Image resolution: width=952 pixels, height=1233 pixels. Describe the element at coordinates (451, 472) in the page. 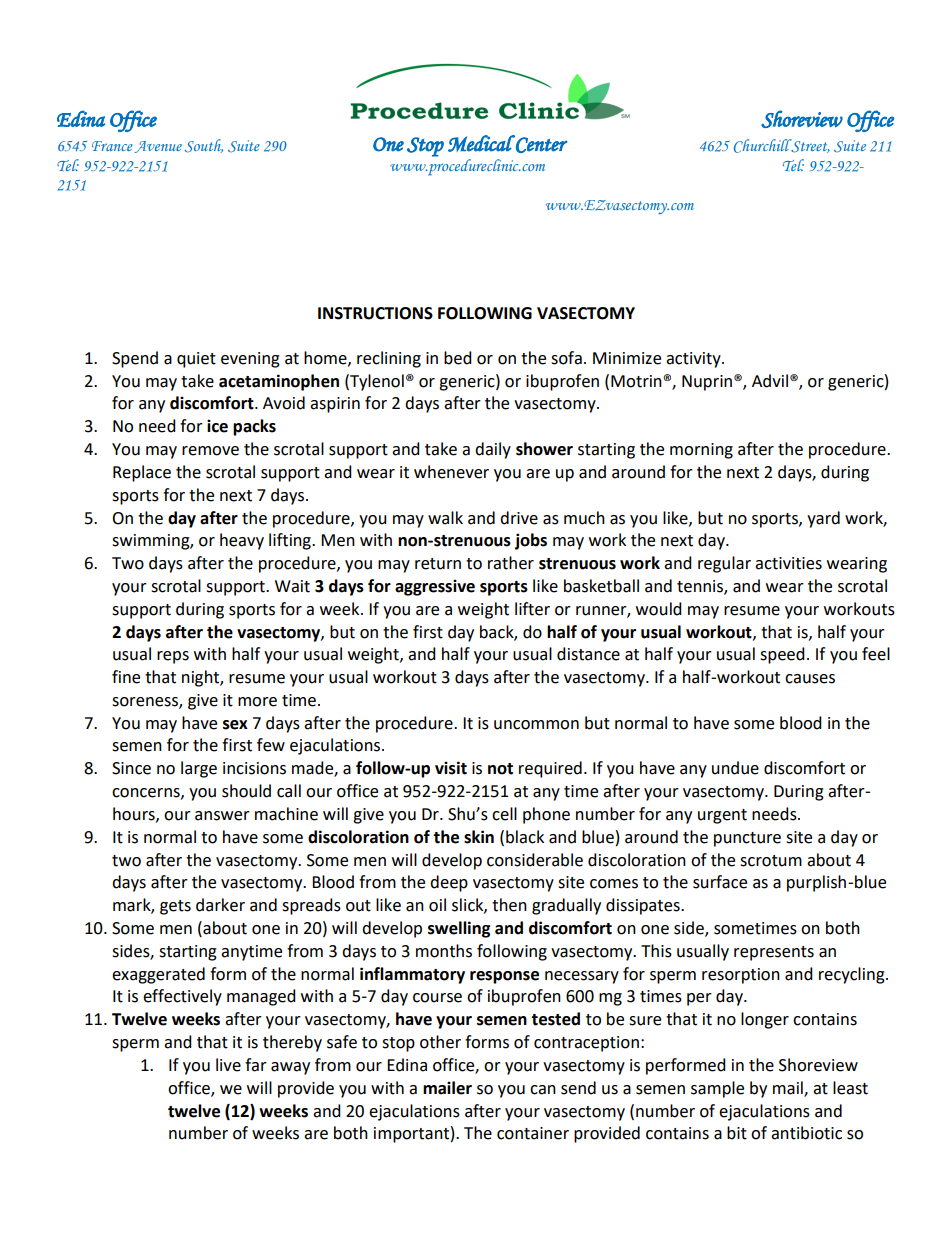

I see `whenever` at that location.
